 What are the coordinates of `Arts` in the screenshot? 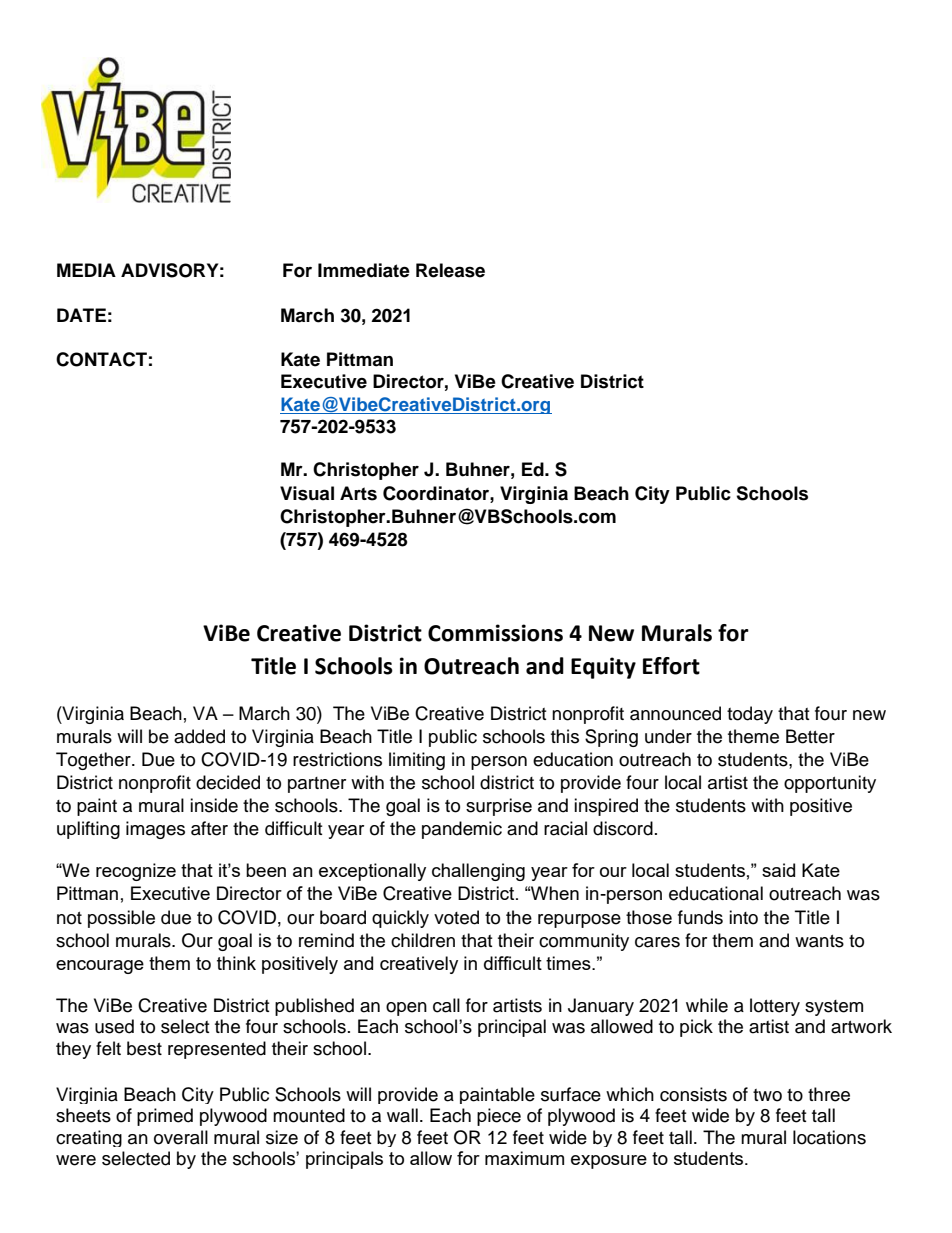 It's located at (358, 493).
